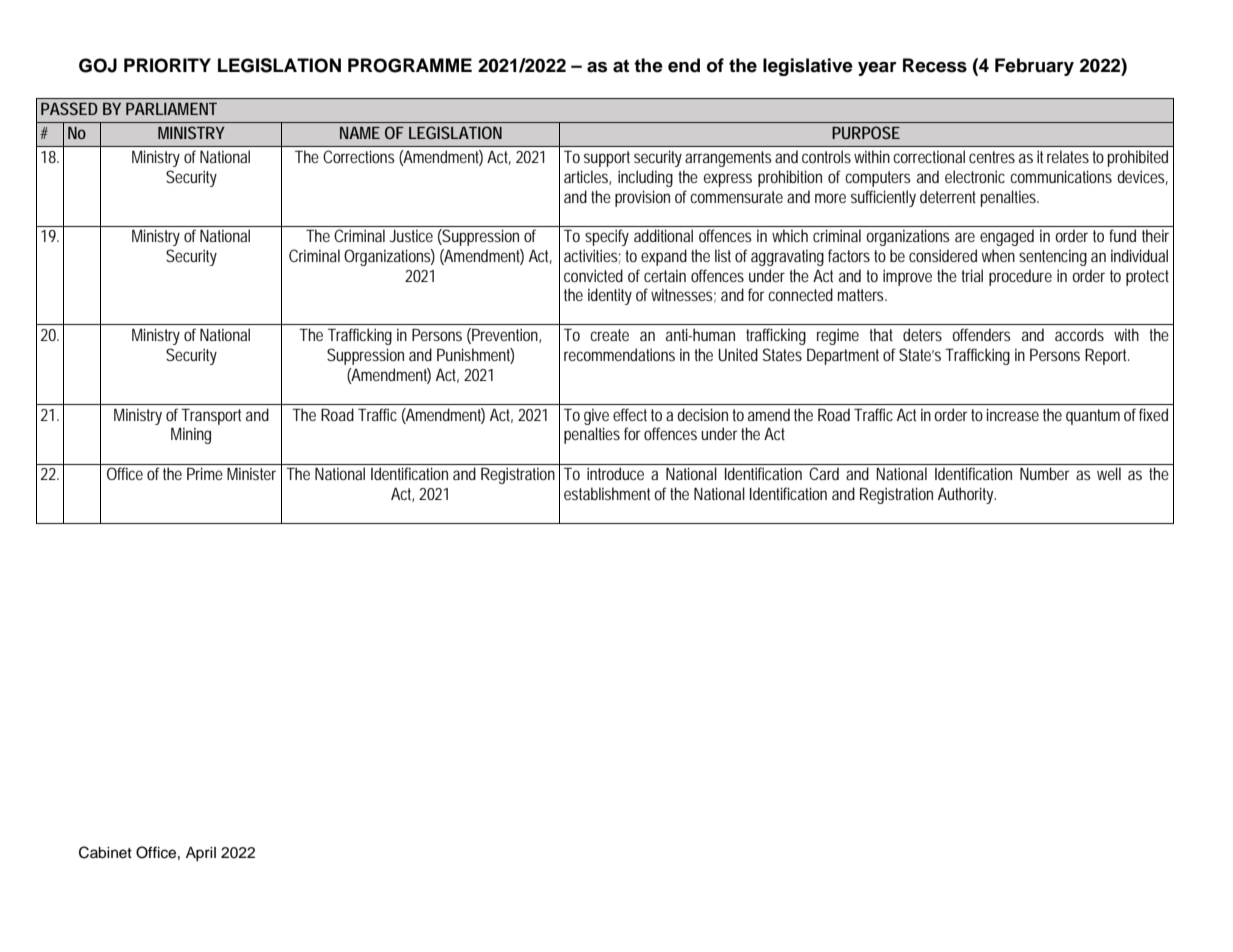 This image has width=1233, height=952. I want to click on support, so click(607, 159).
